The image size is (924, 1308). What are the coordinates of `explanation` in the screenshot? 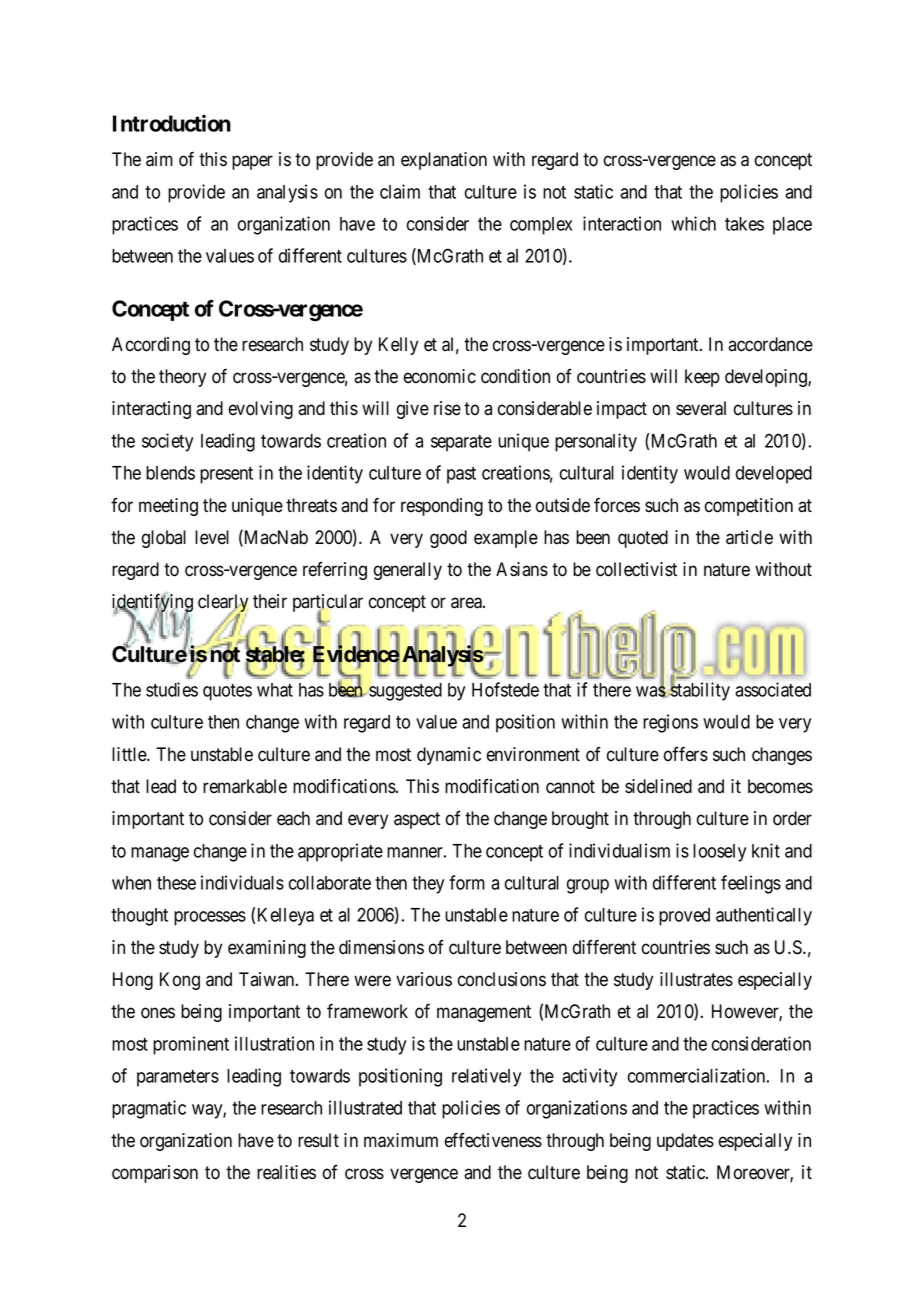 It's located at (444, 161).
